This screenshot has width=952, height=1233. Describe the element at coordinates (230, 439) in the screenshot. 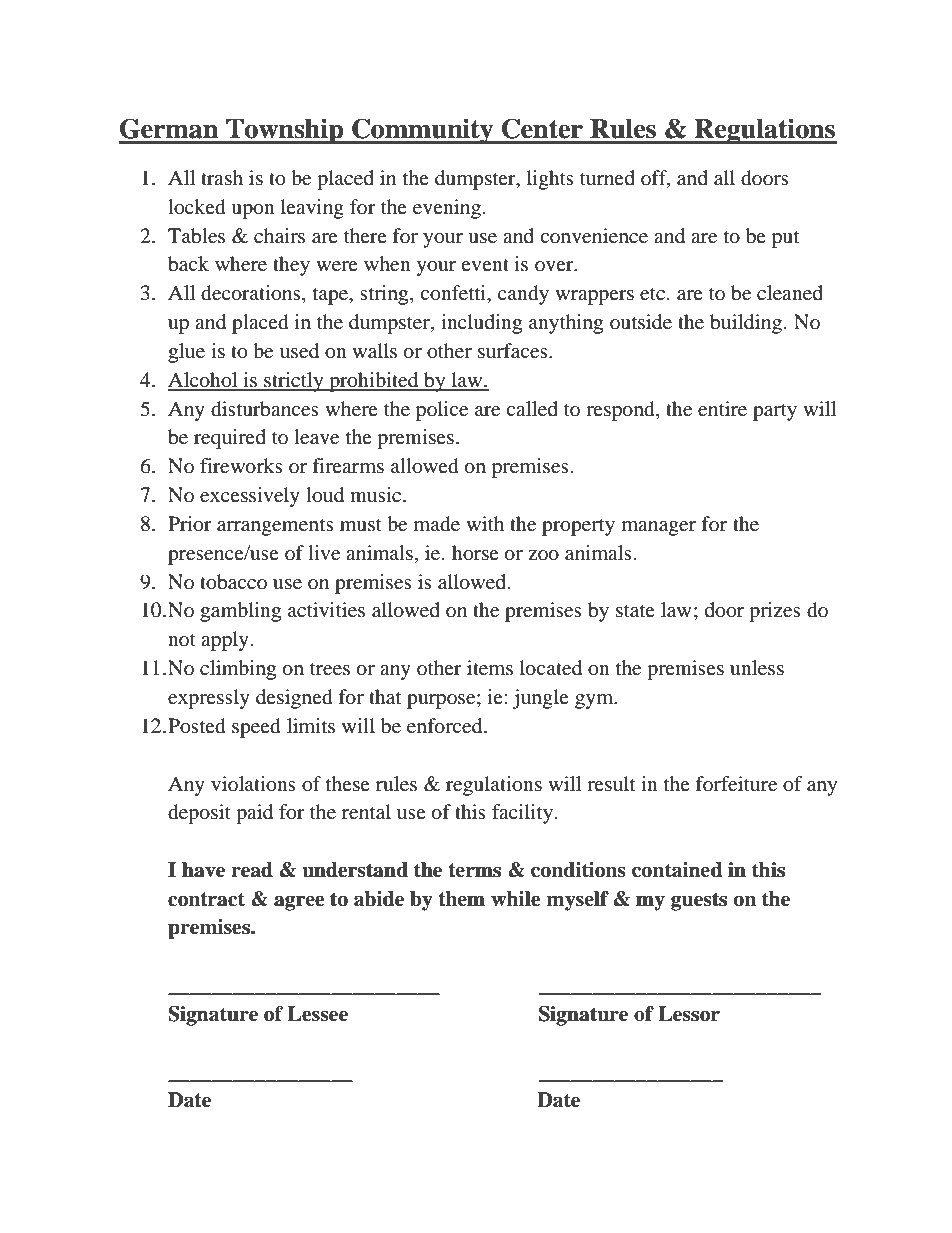

I see `required` at that location.
